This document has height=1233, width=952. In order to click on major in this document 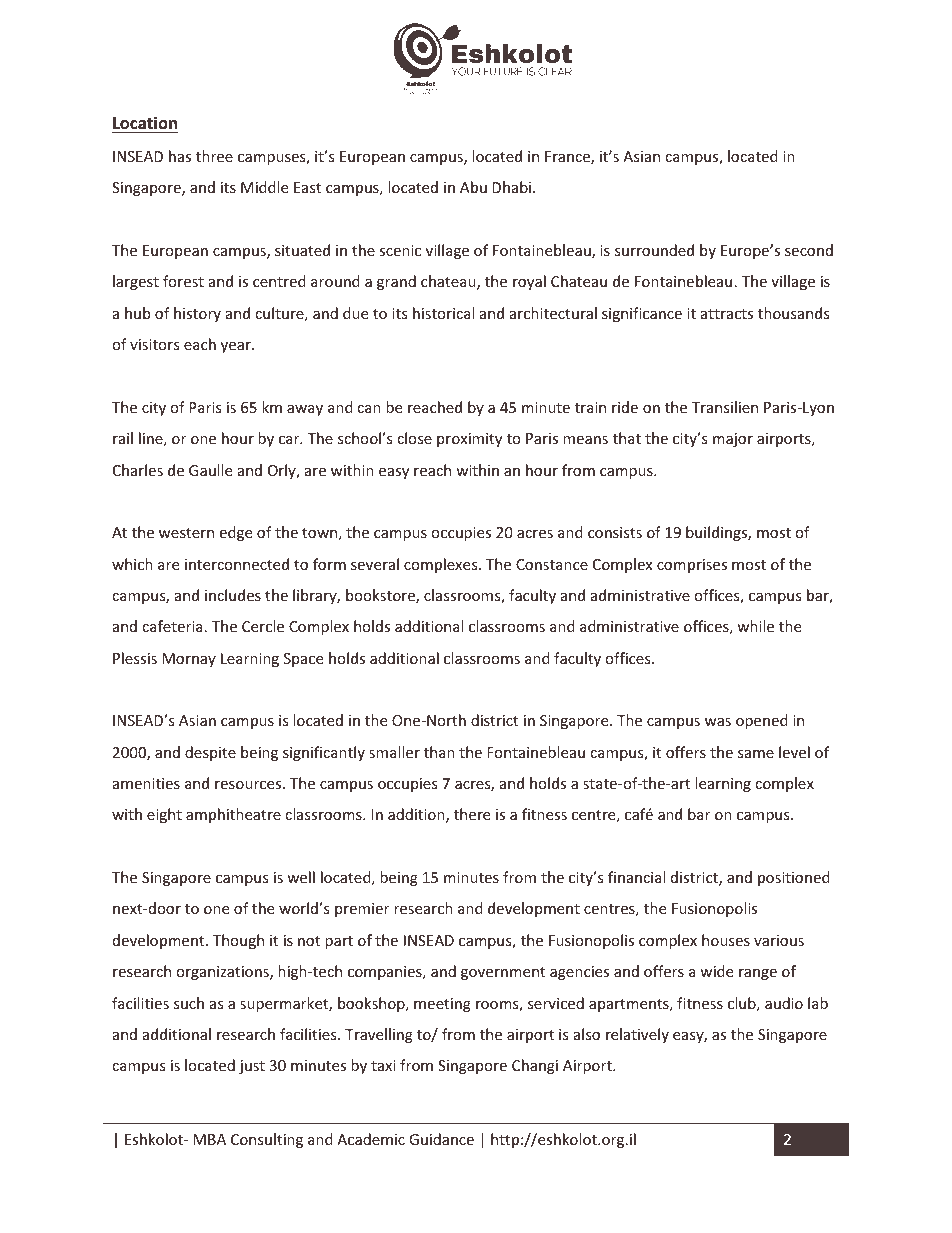, I will do `click(733, 440)`.
